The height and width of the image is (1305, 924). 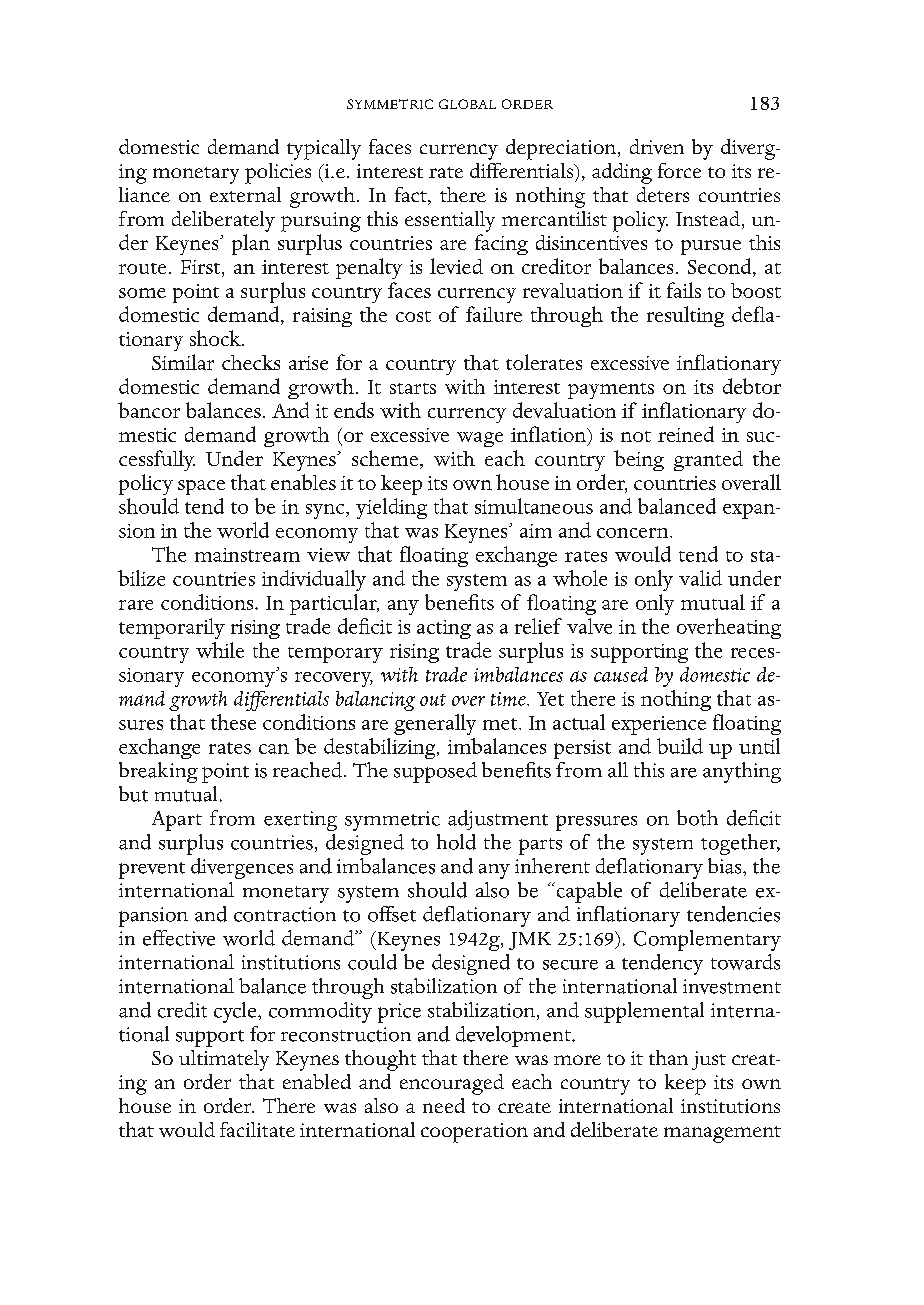 What do you see at coordinates (444, 1105) in the image?
I see `need` at bounding box center [444, 1105].
